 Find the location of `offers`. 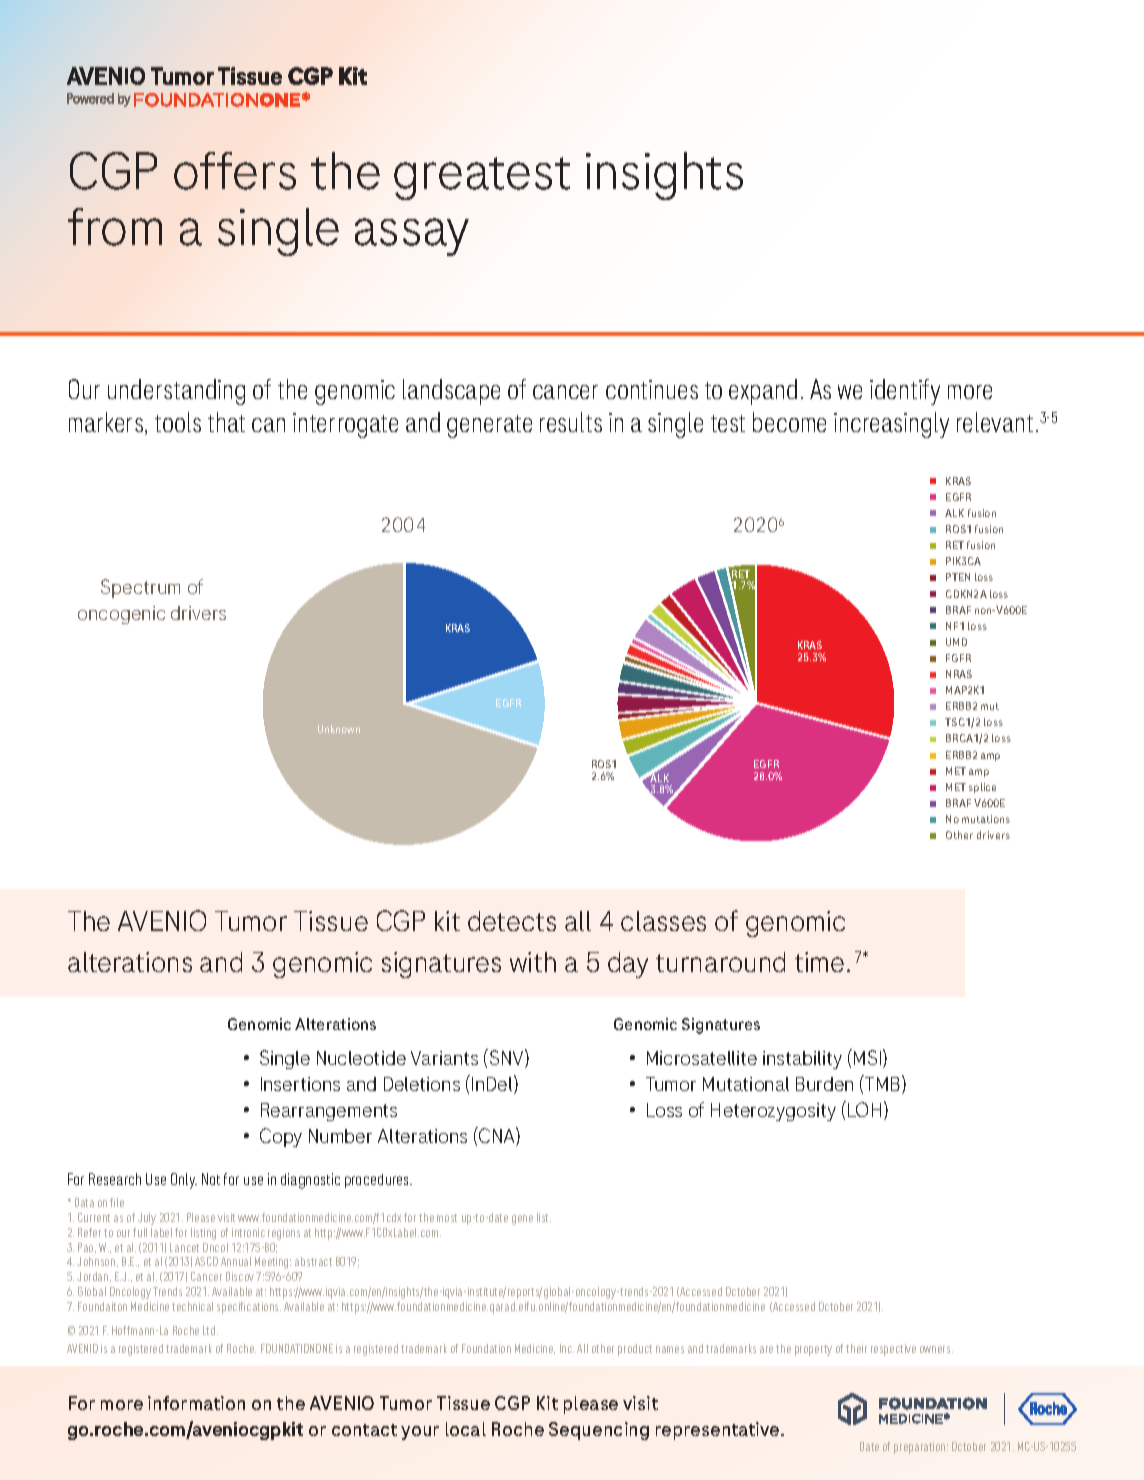

offers is located at coordinates (235, 171).
